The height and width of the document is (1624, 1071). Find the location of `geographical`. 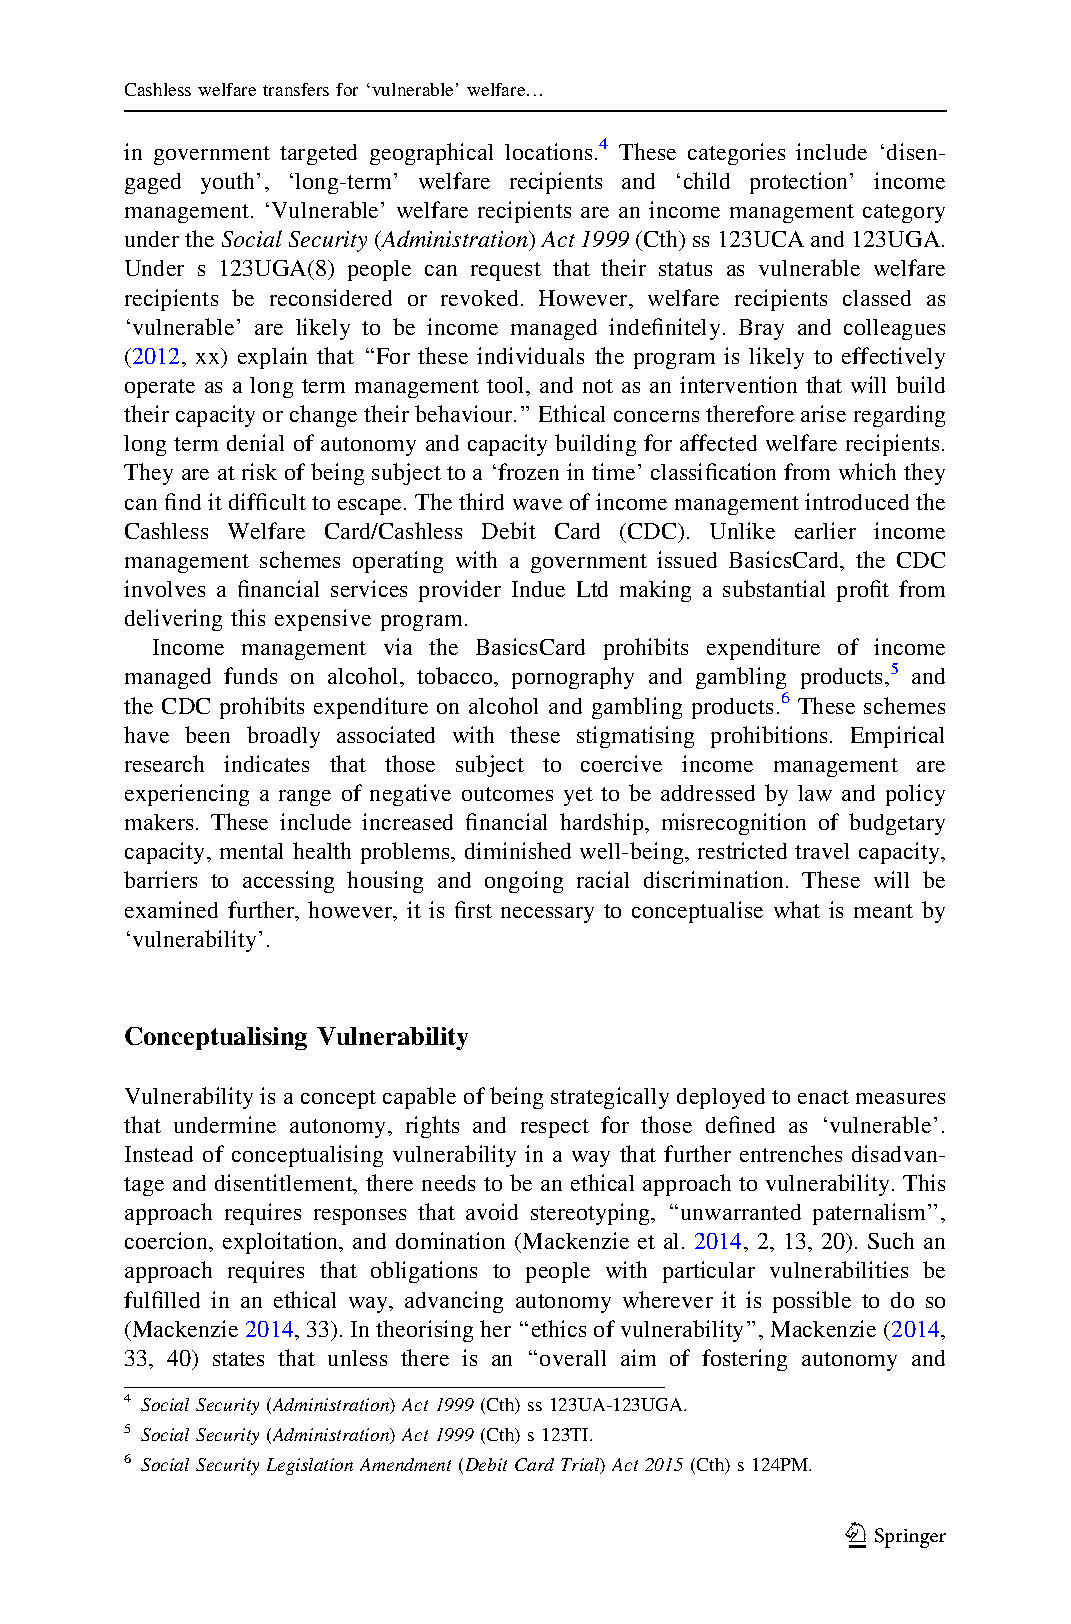

geographical is located at coordinates (431, 154).
